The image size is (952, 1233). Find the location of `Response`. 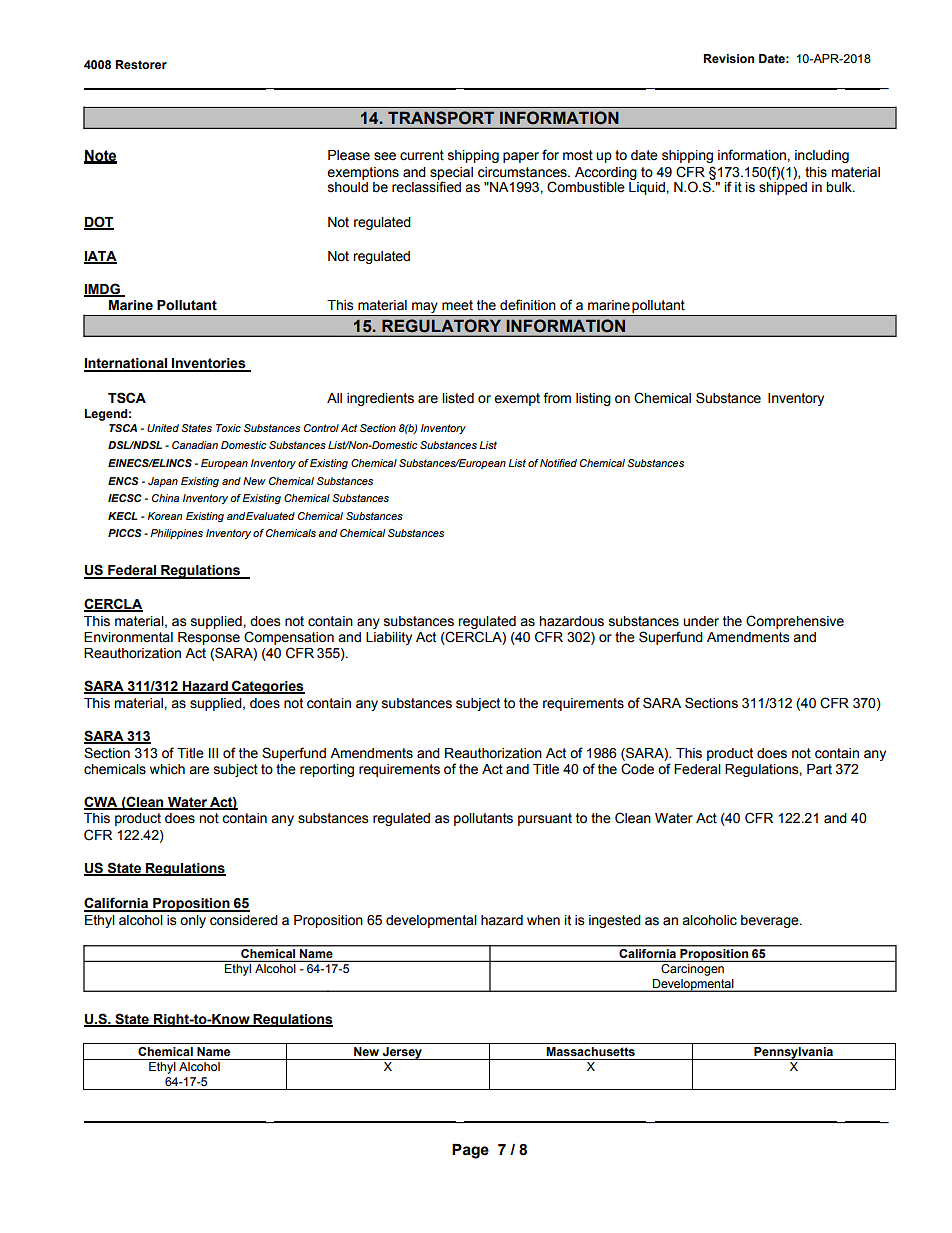

Response is located at coordinates (209, 638).
